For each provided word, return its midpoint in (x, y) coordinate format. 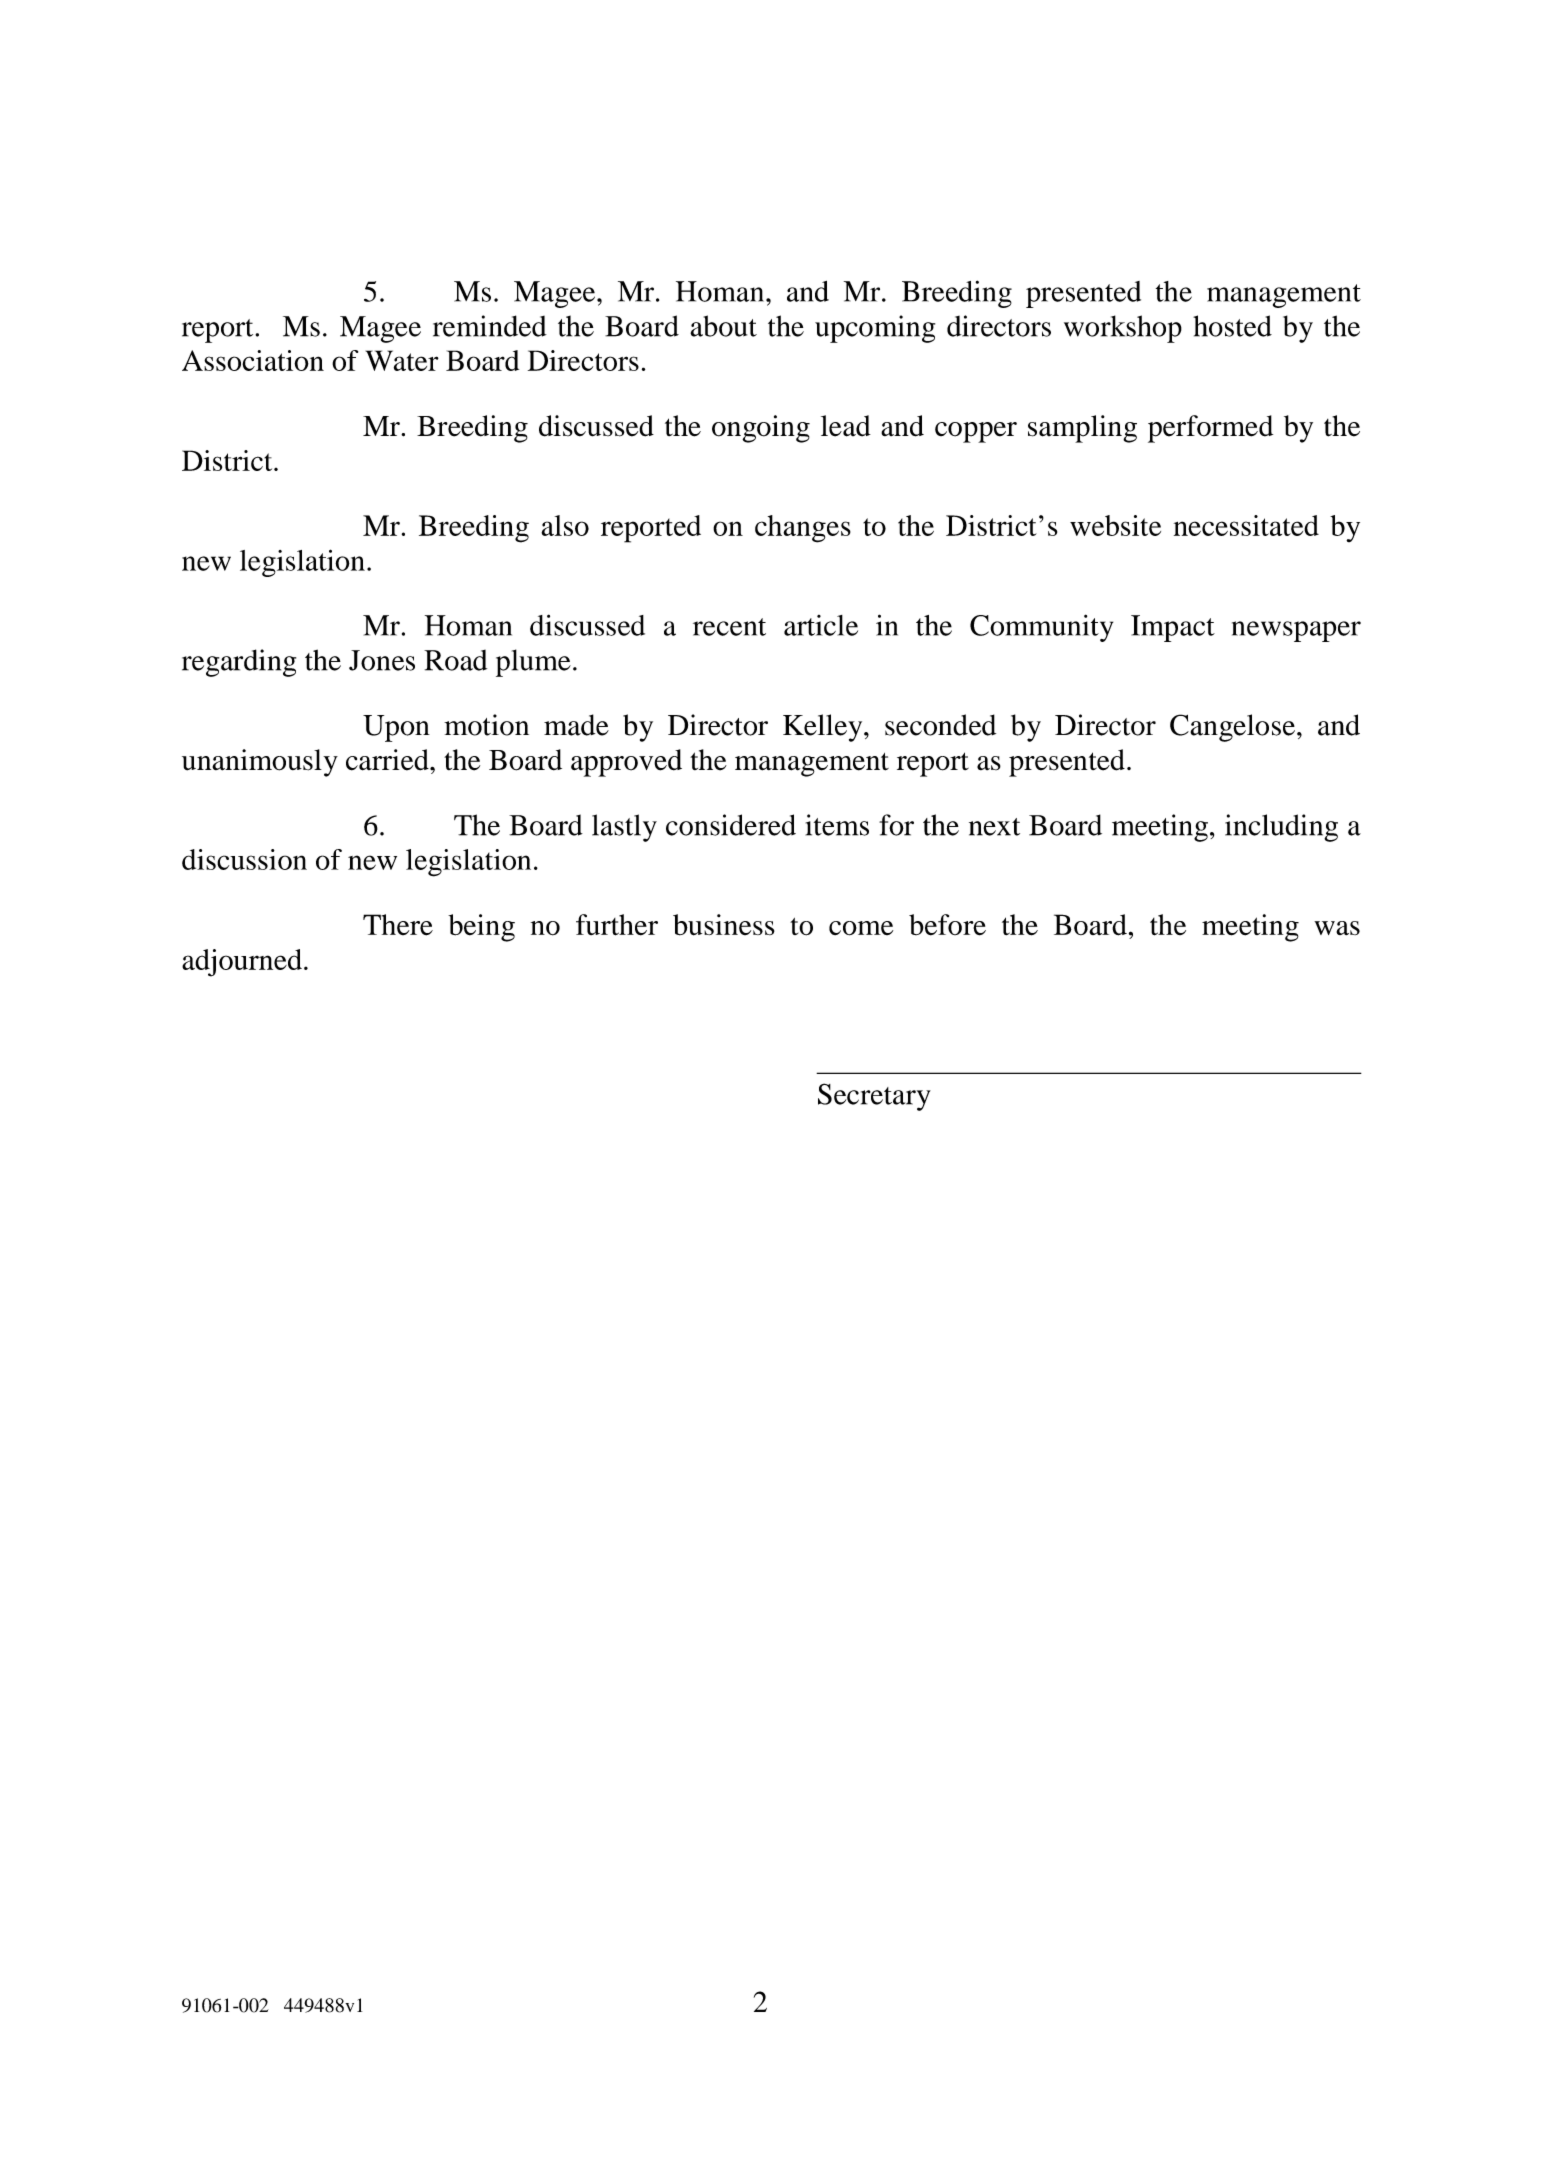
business (724, 925)
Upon (396, 728)
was (1337, 928)
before (947, 925)
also (565, 525)
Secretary (874, 1097)
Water (402, 360)
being (481, 928)
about (723, 326)
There (398, 925)
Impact (1173, 628)
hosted (1232, 326)
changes (803, 529)
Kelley (824, 728)
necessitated (1246, 525)
